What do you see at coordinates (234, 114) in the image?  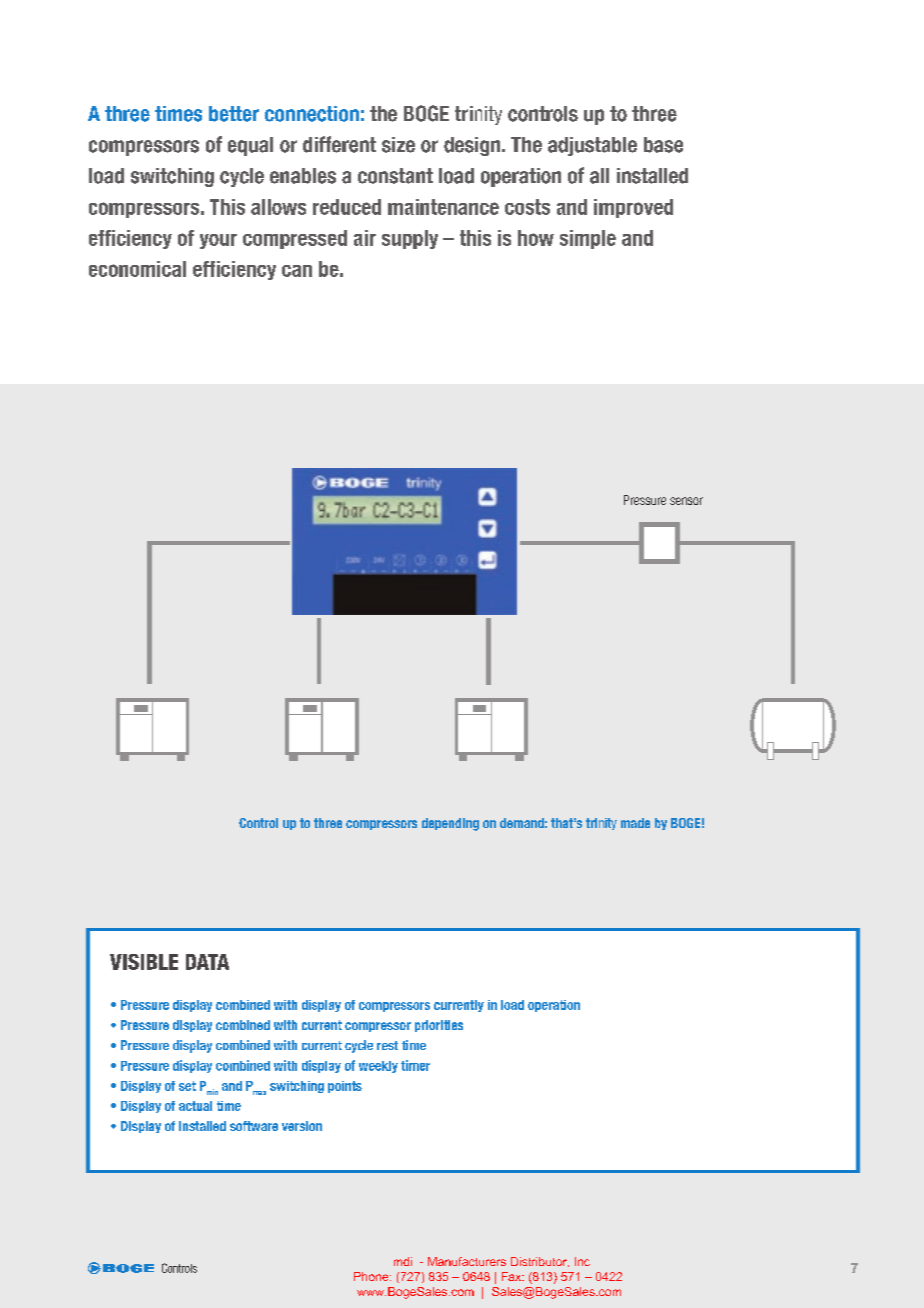 I see `better` at bounding box center [234, 114].
